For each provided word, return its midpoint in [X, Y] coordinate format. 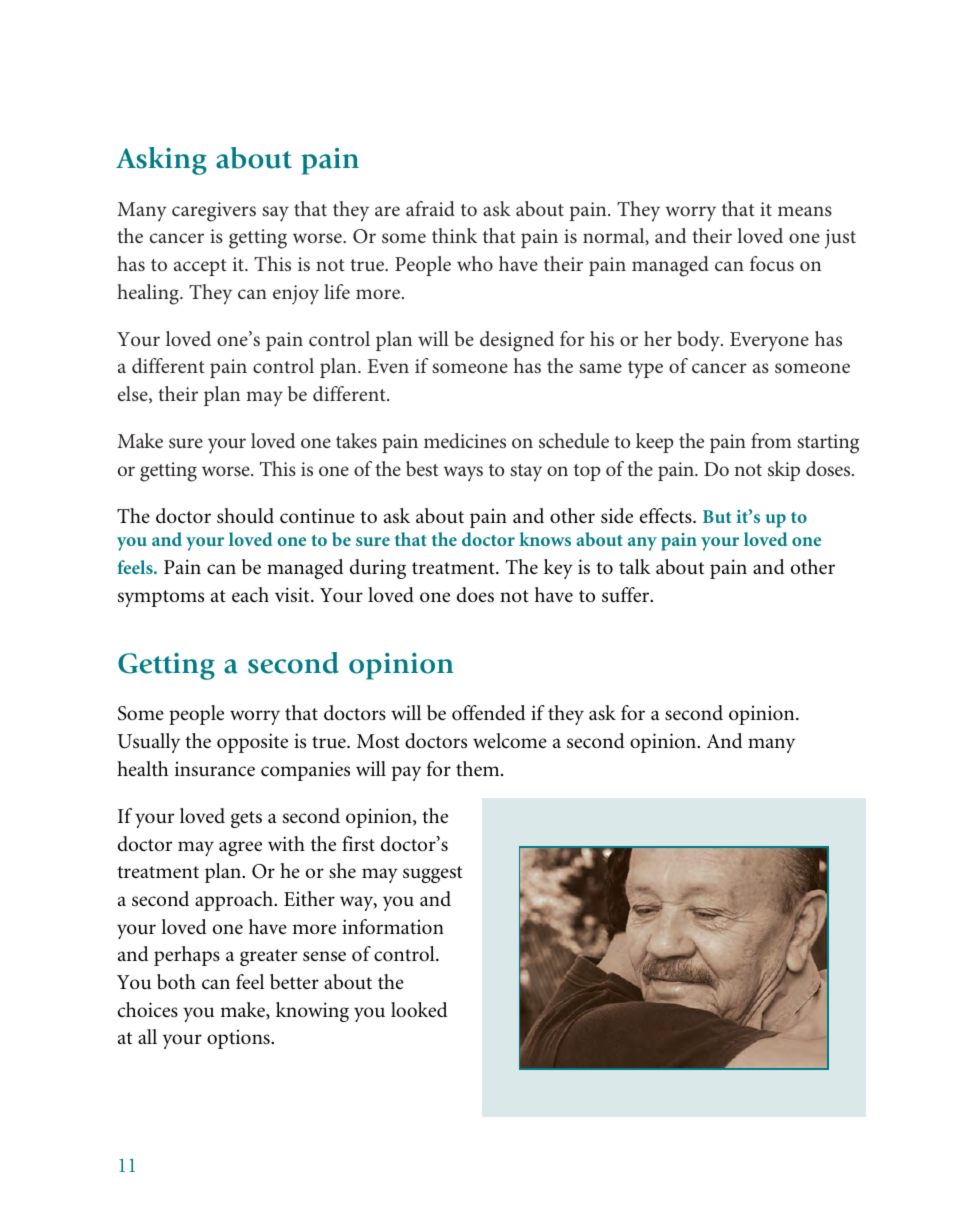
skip [784, 471]
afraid [430, 208]
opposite [252, 743]
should [245, 515]
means [805, 211]
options [239, 1039]
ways [463, 474]
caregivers [214, 212]
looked [419, 1010]
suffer [627, 595]
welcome [510, 741]
